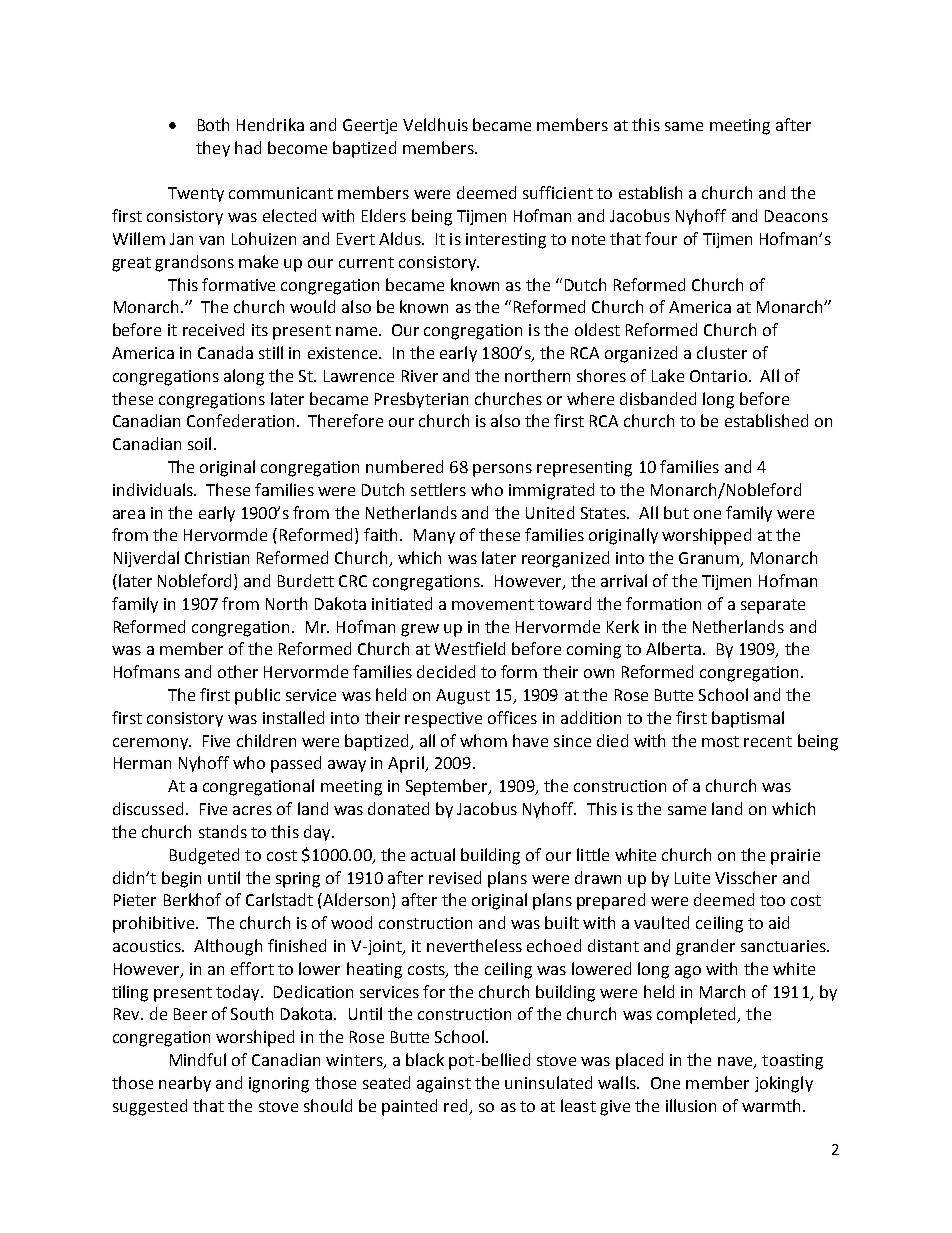 Image resolution: width=952 pixels, height=1233 pixels. Describe the element at coordinates (796, 216) in the image. I see `Deacons` at that location.
